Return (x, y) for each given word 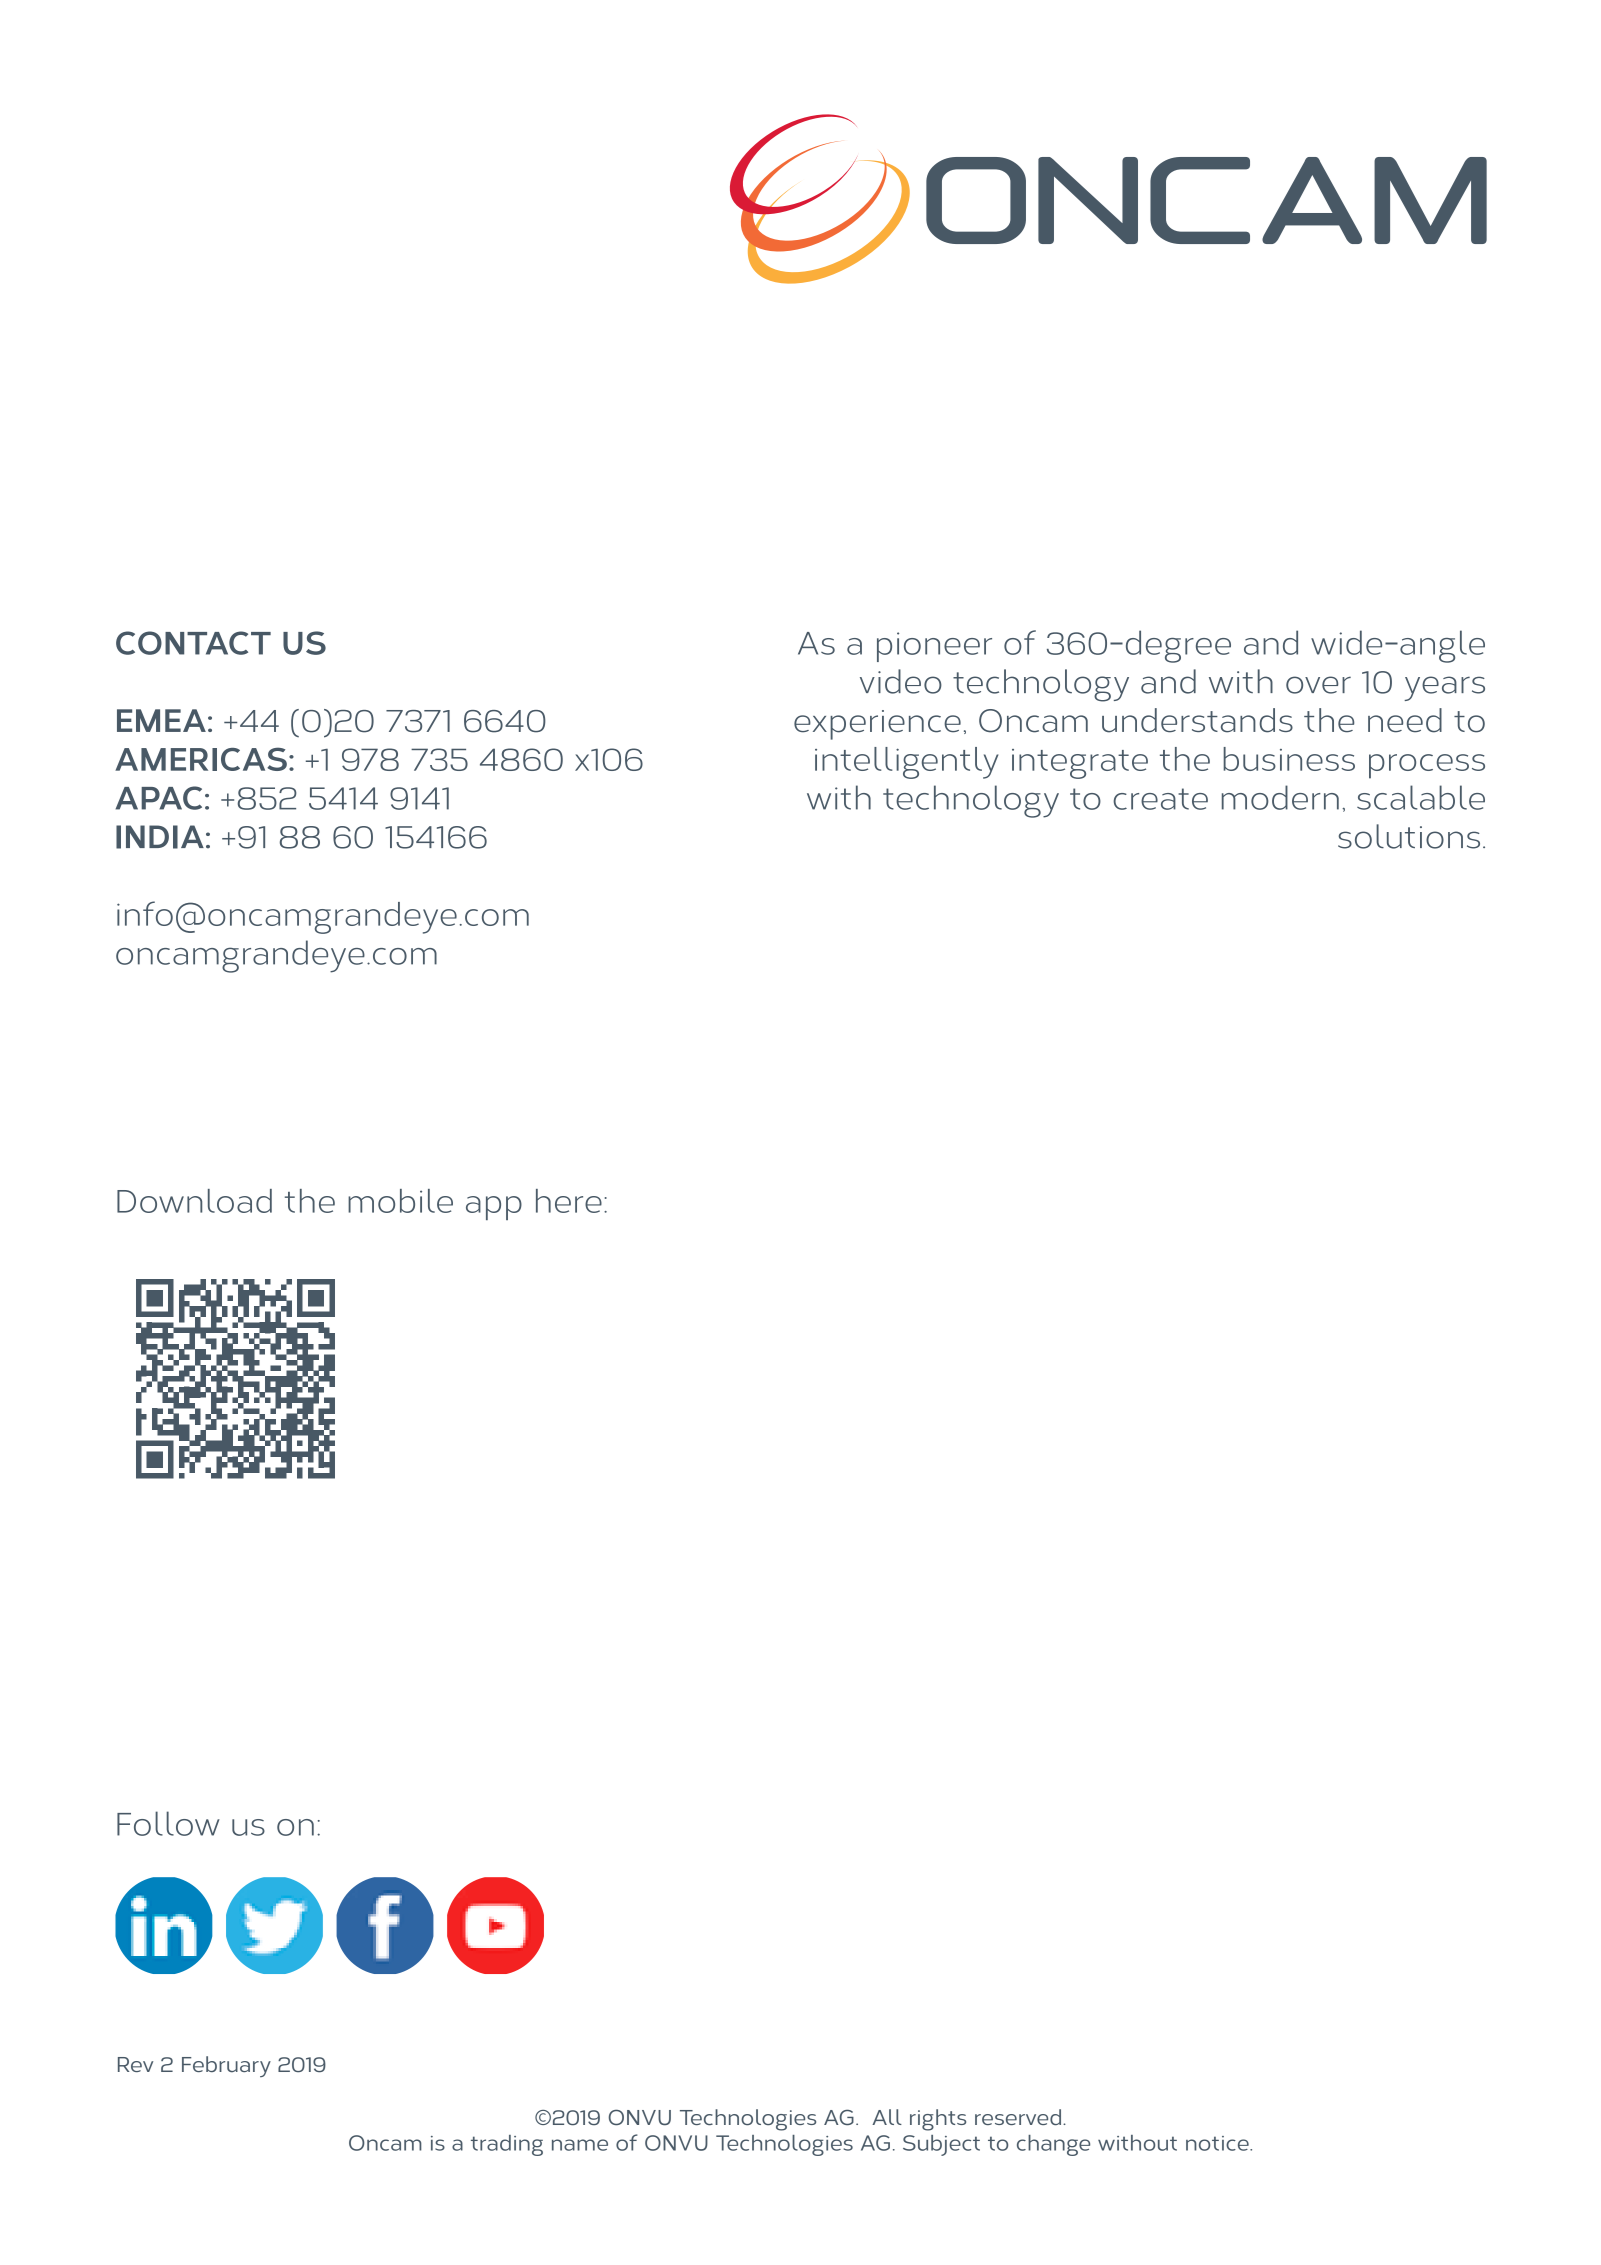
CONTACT (193, 643)
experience (877, 725)
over (1318, 685)
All (887, 2117)
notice (1218, 2143)
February (226, 2066)
